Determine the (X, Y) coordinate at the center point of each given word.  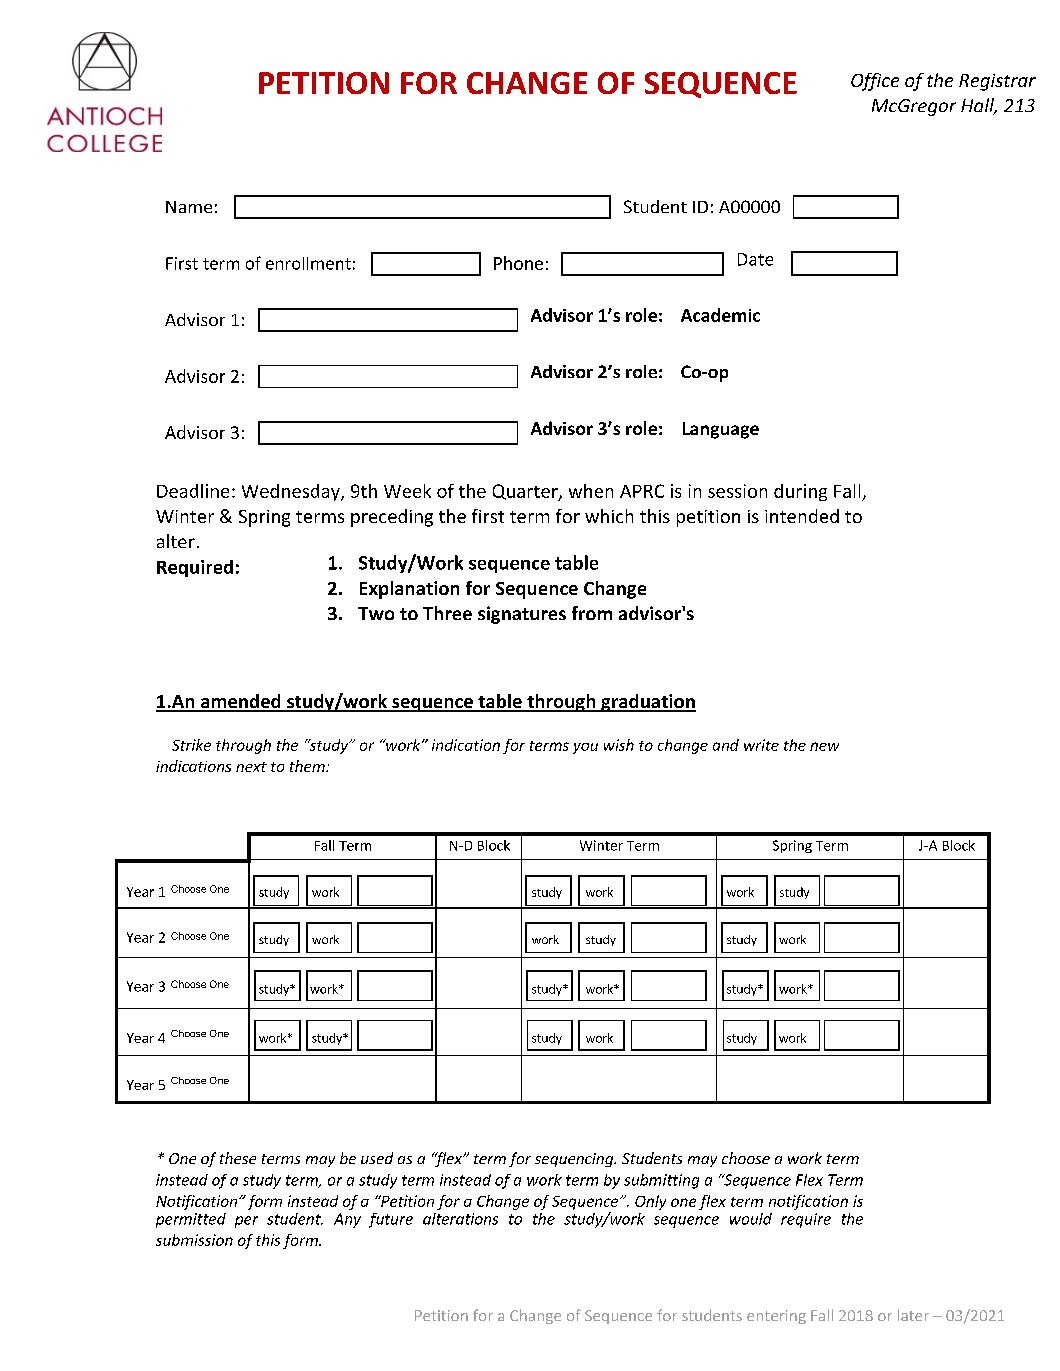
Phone (518, 263)
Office (875, 82)
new (824, 746)
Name (189, 207)
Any (347, 1220)
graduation (647, 703)
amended (240, 702)
